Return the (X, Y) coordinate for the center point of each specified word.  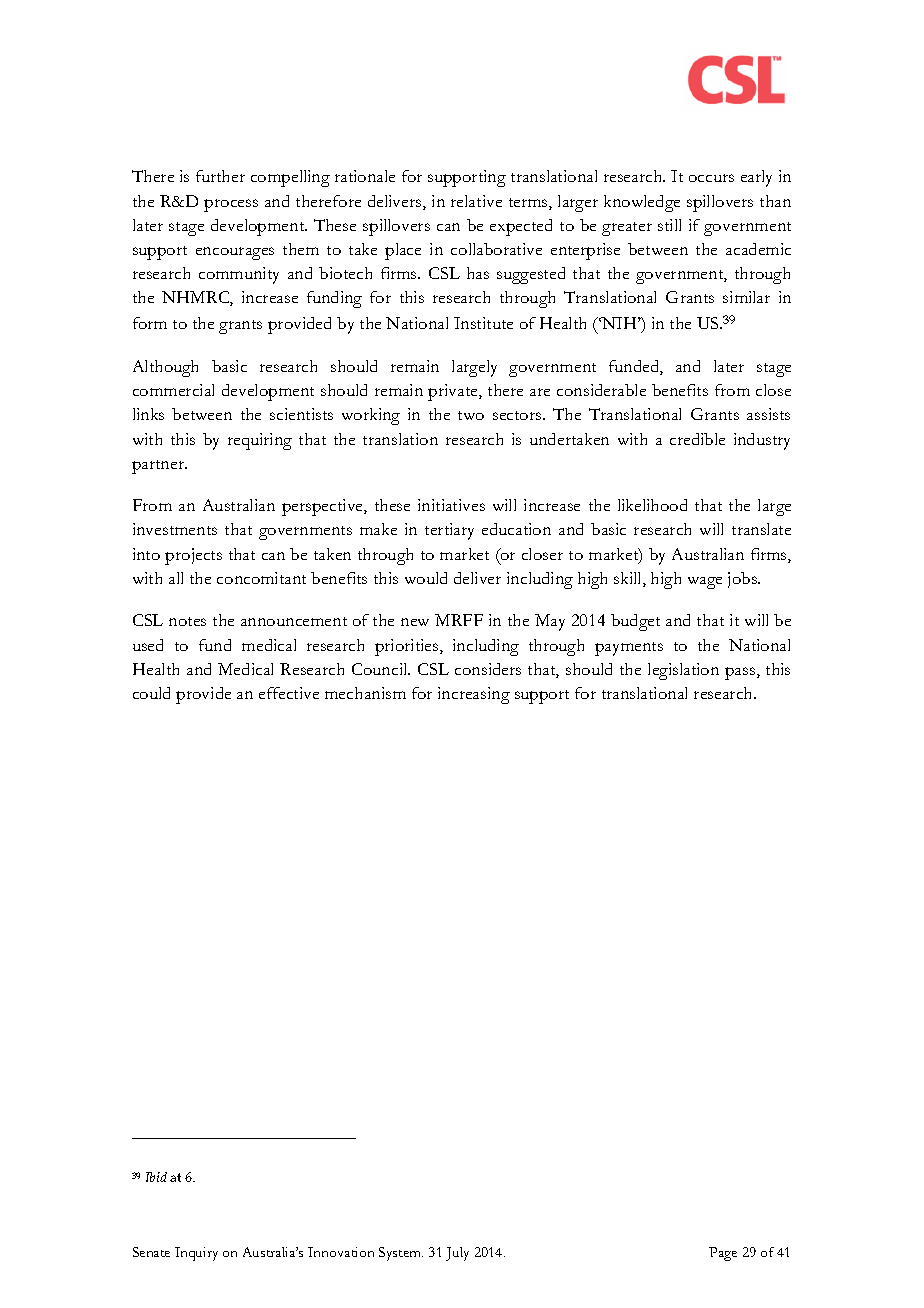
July (457, 1254)
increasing (474, 695)
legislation (683, 671)
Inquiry (196, 1254)
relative (476, 201)
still (669, 225)
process (231, 205)
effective (289, 693)
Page (723, 1254)
